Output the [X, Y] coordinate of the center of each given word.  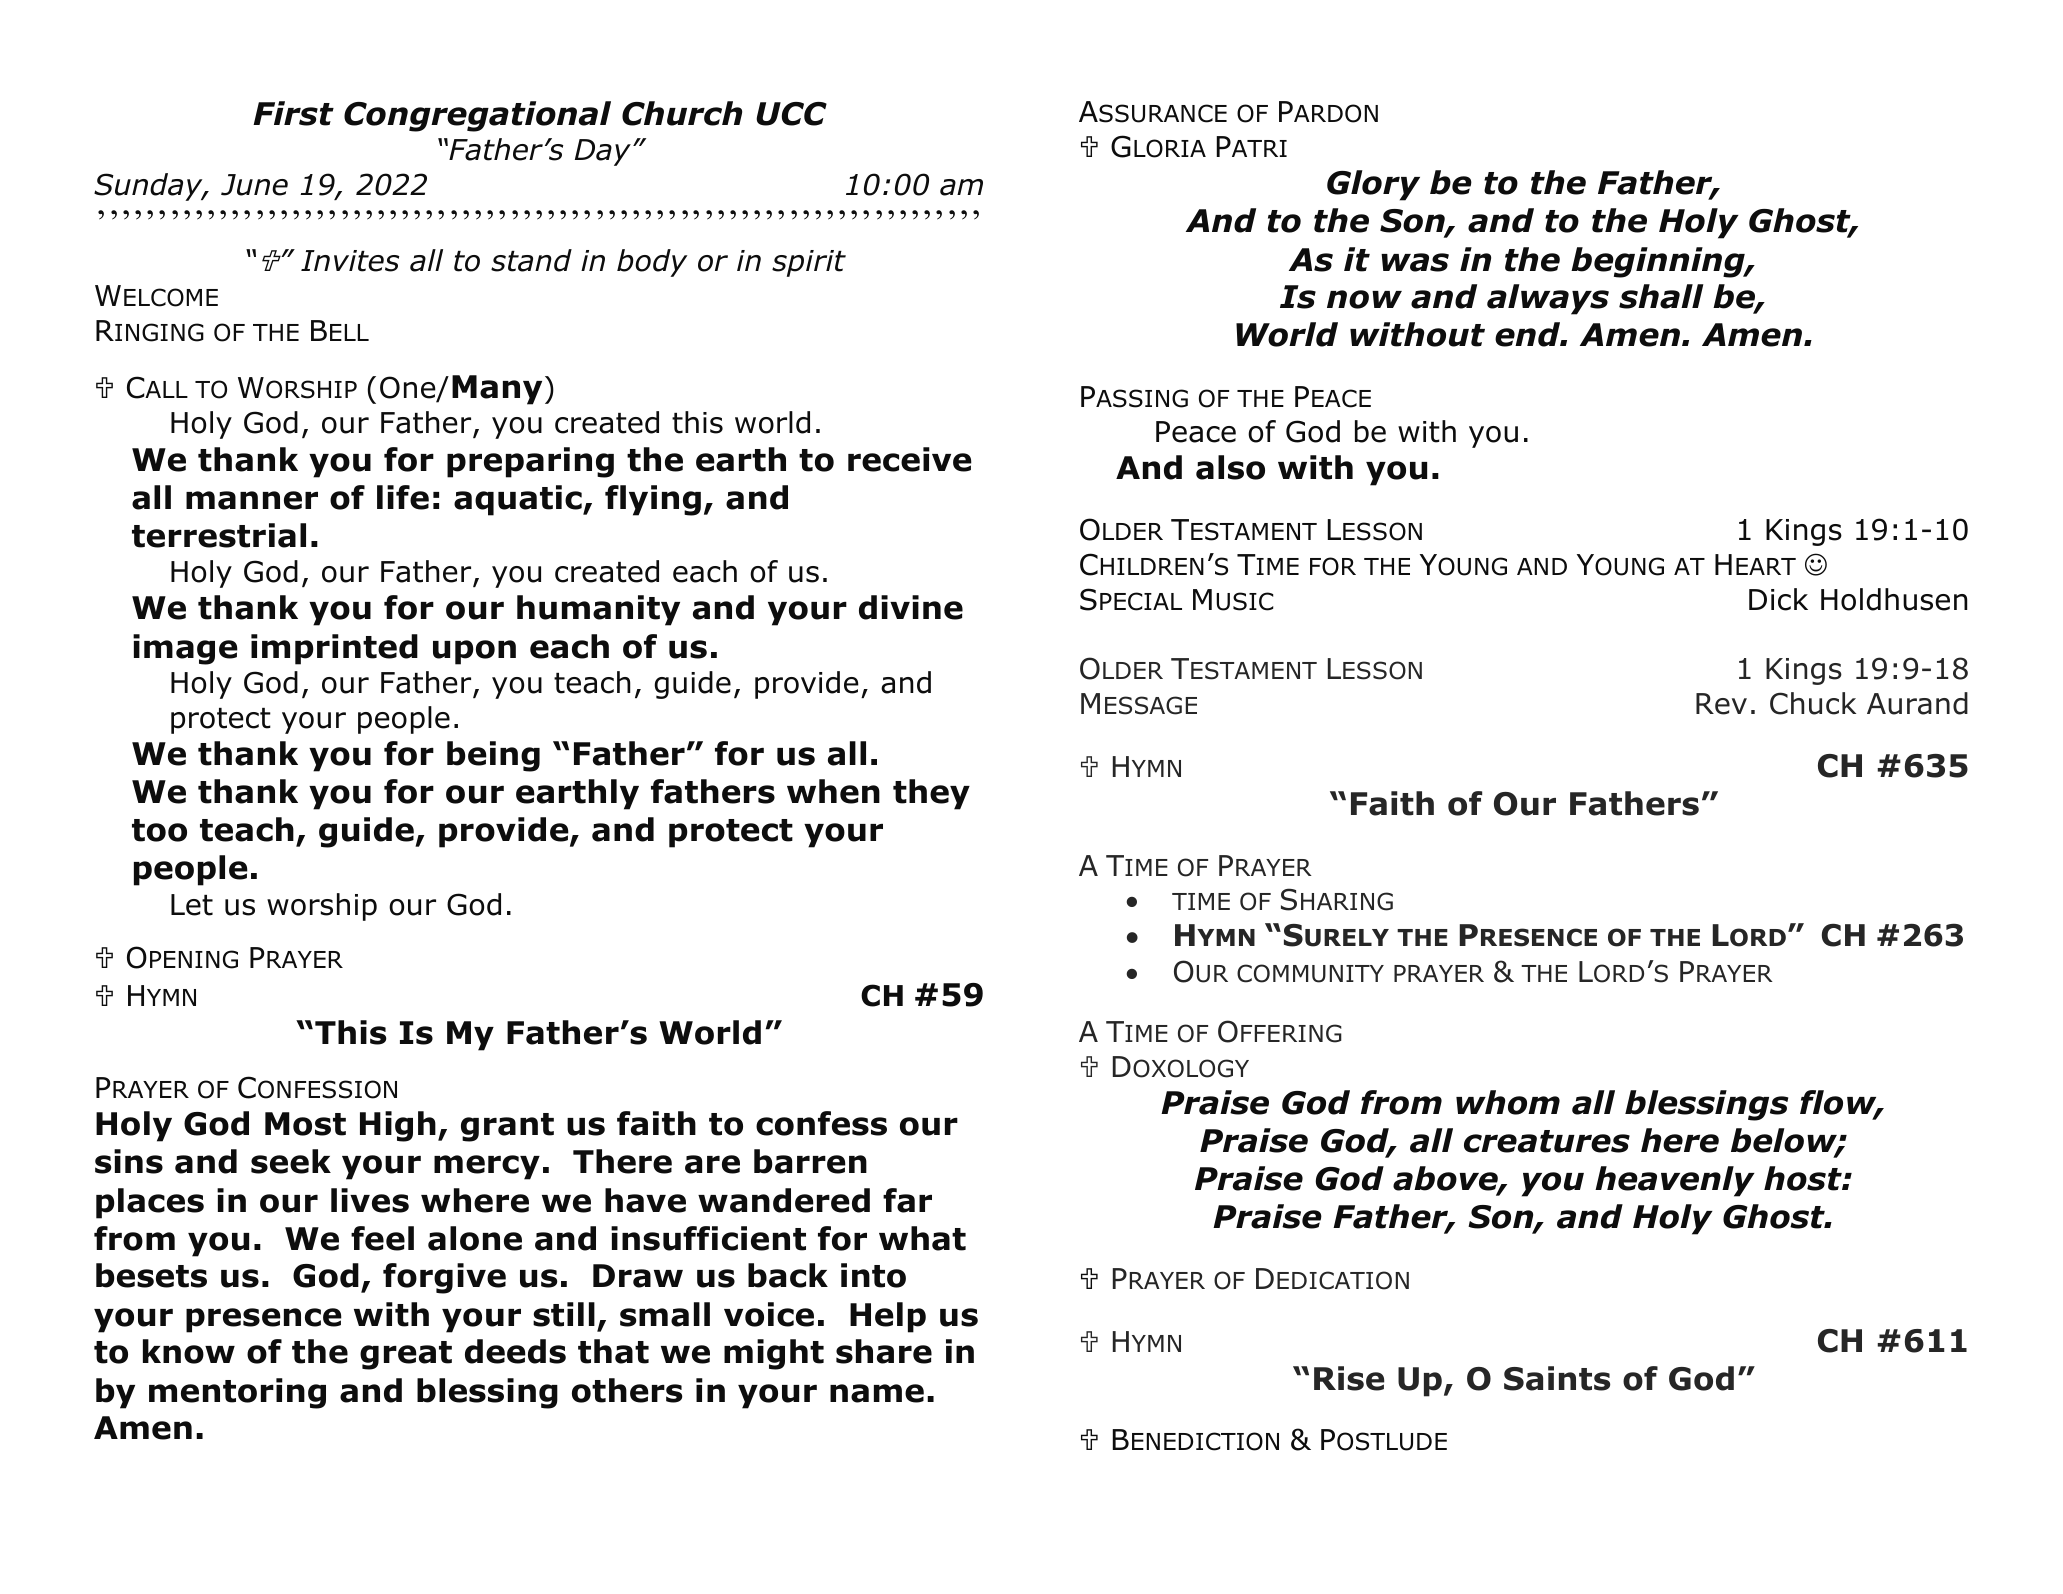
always [1548, 299]
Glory [1373, 185]
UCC [791, 114]
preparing [530, 462]
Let [192, 905]
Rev [1721, 704]
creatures [1547, 1141]
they [931, 794]
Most [305, 1124]
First [293, 113]
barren [810, 1161]
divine [911, 607]
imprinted [334, 649]
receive [910, 459]
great [406, 1355]
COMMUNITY [1310, 973]
